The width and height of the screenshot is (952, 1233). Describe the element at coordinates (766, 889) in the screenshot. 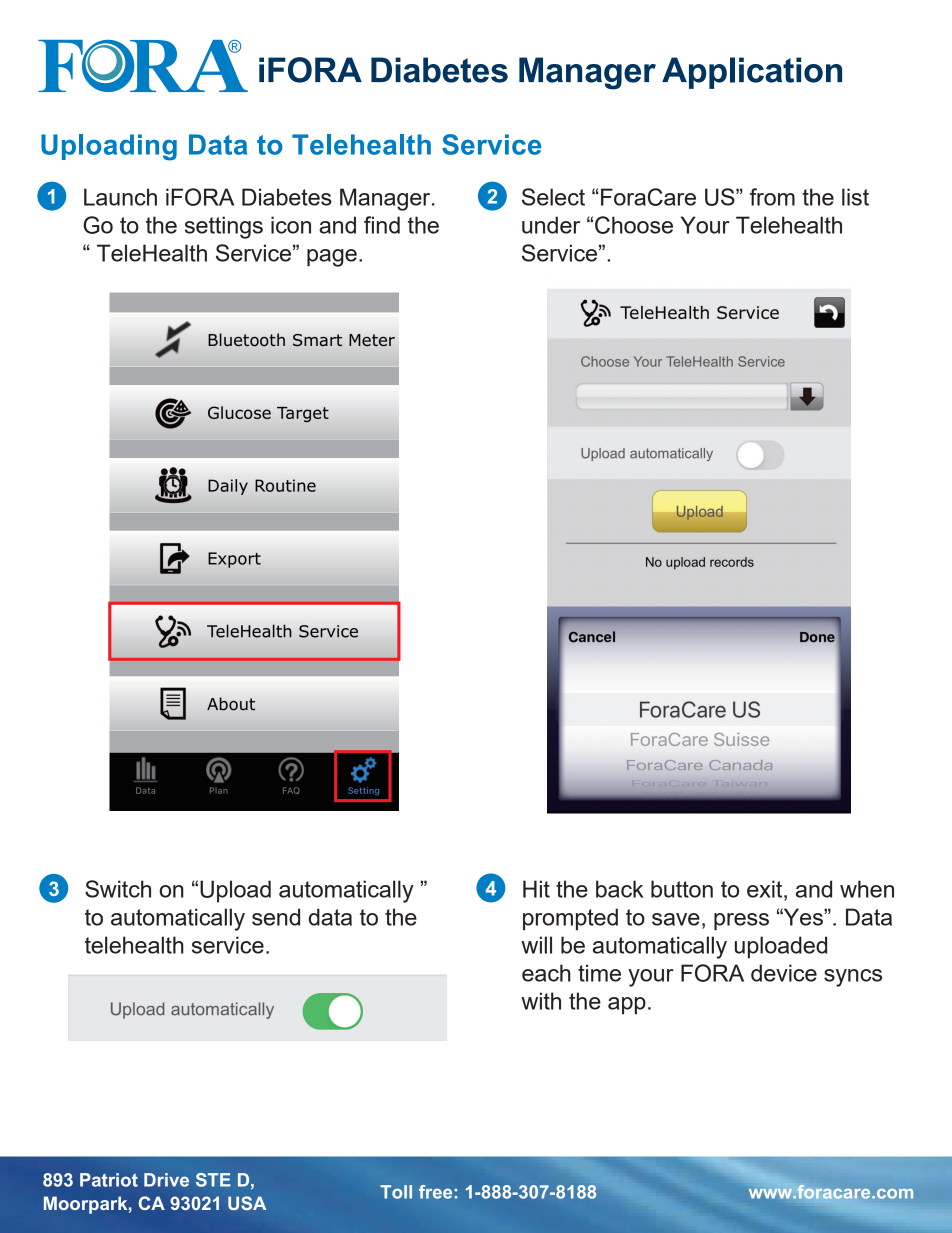

I see `exit` at that location.
